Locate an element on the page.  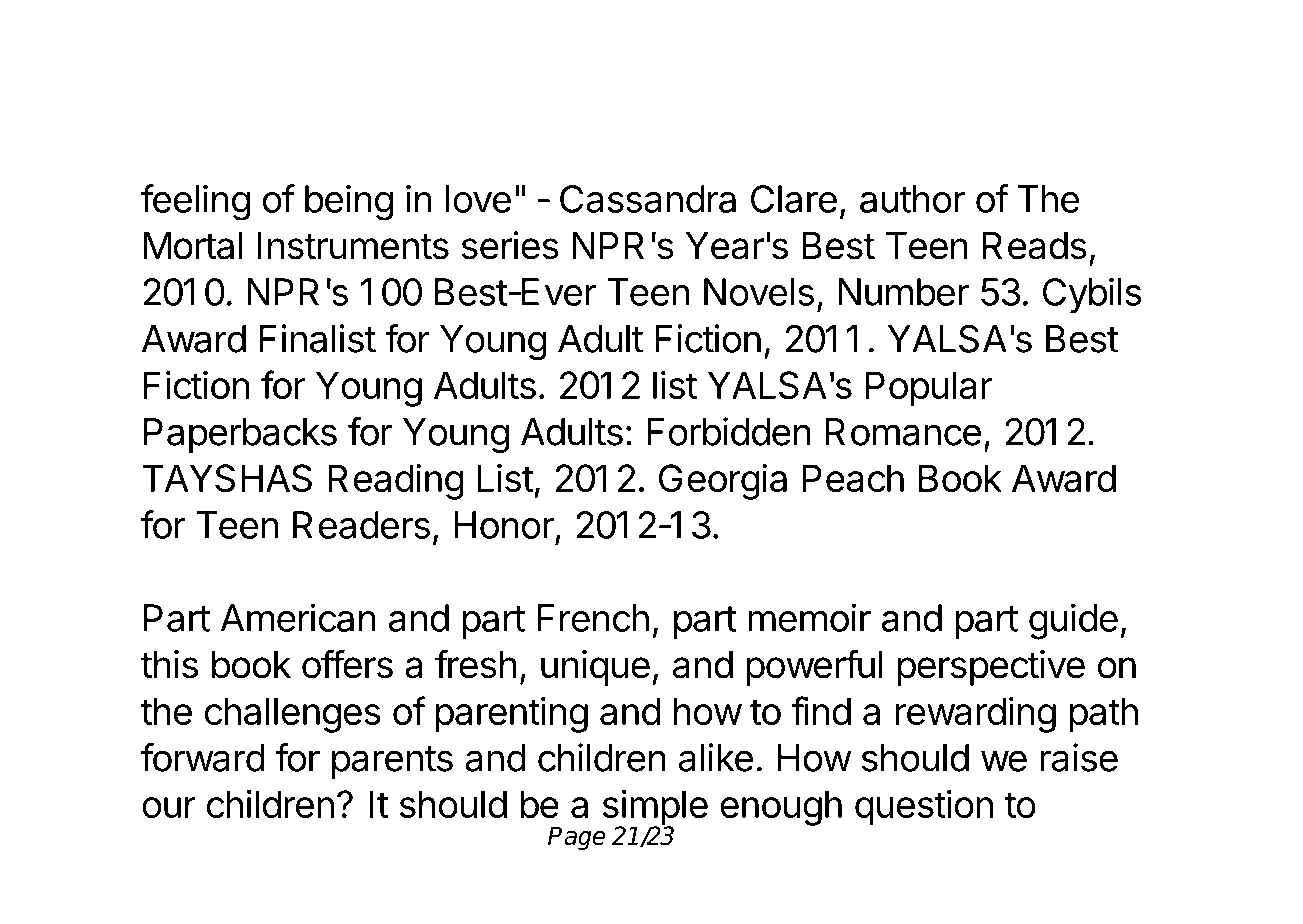
Give is located at coordinates (996, 74).
